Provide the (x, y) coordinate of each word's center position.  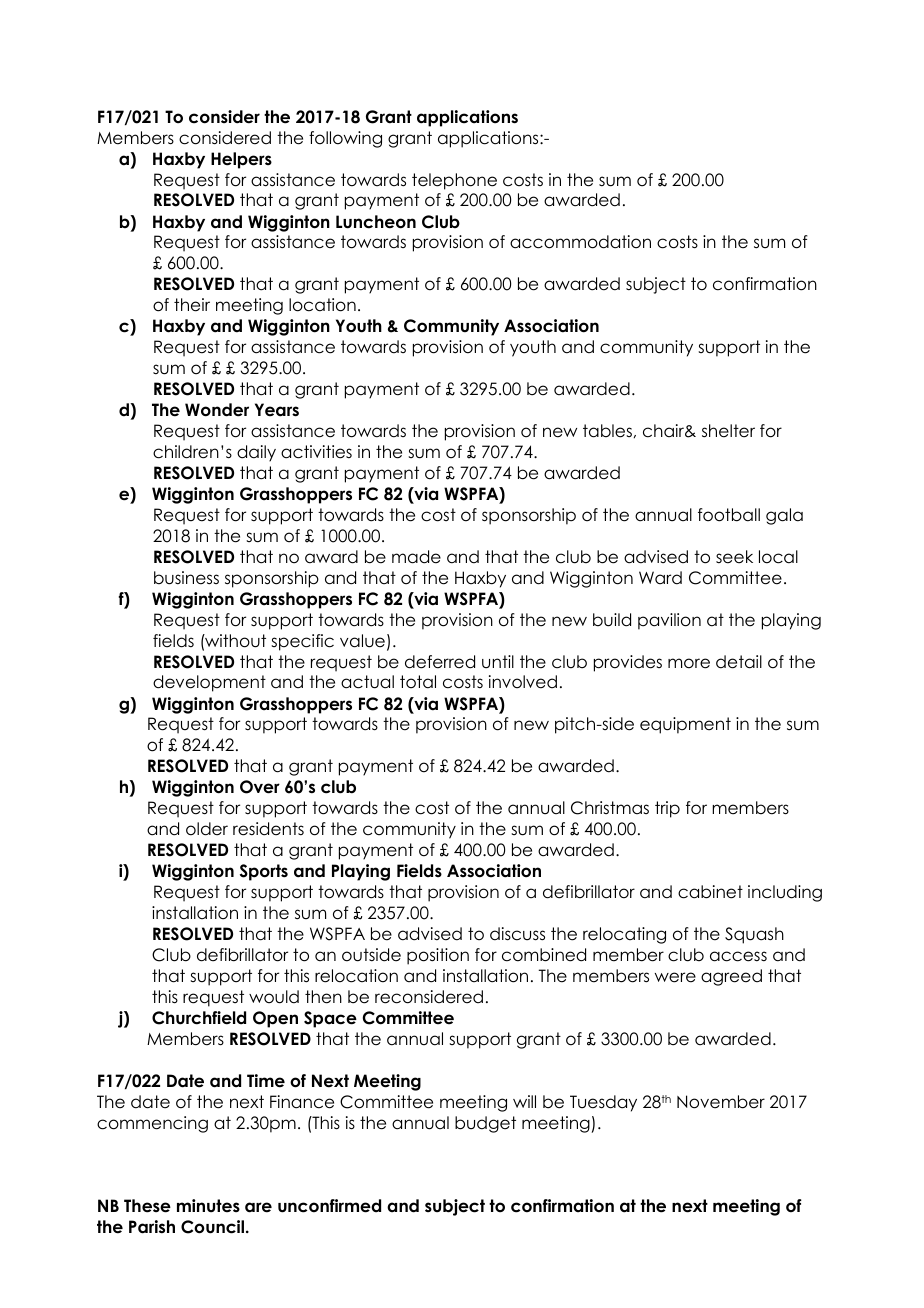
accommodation (580, 242)
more (689, 663)
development (209, 683)
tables (607, 431)
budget (485, 1124)
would (274, 997)
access (738, 956)
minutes (208, 1206)
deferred (440, 662)
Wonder (217, 410)
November (721, 1102)
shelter (728, 431)
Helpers (241, 160)
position (438, 956)
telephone (454, 181)
